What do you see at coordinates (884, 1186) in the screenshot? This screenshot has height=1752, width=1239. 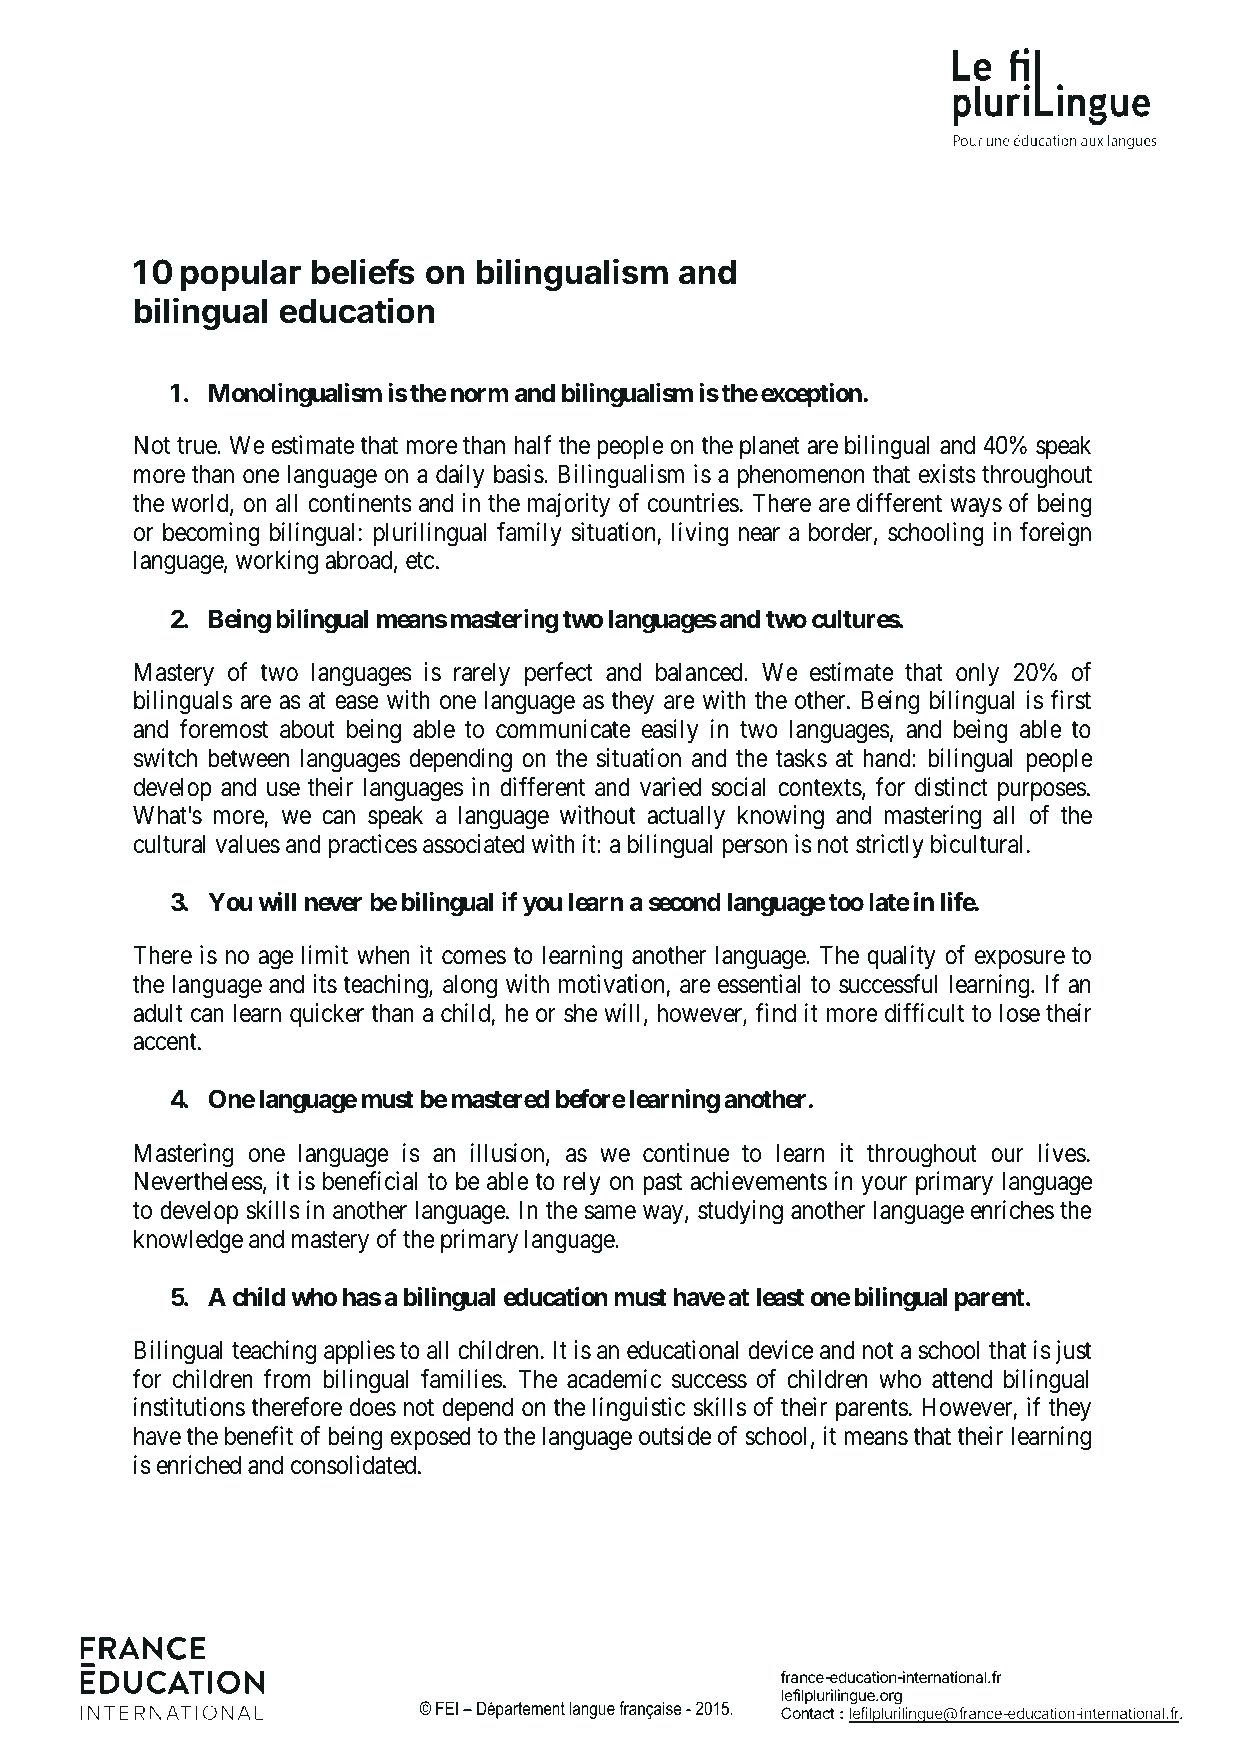 I see `your` at bounding box center [884, 1186].
